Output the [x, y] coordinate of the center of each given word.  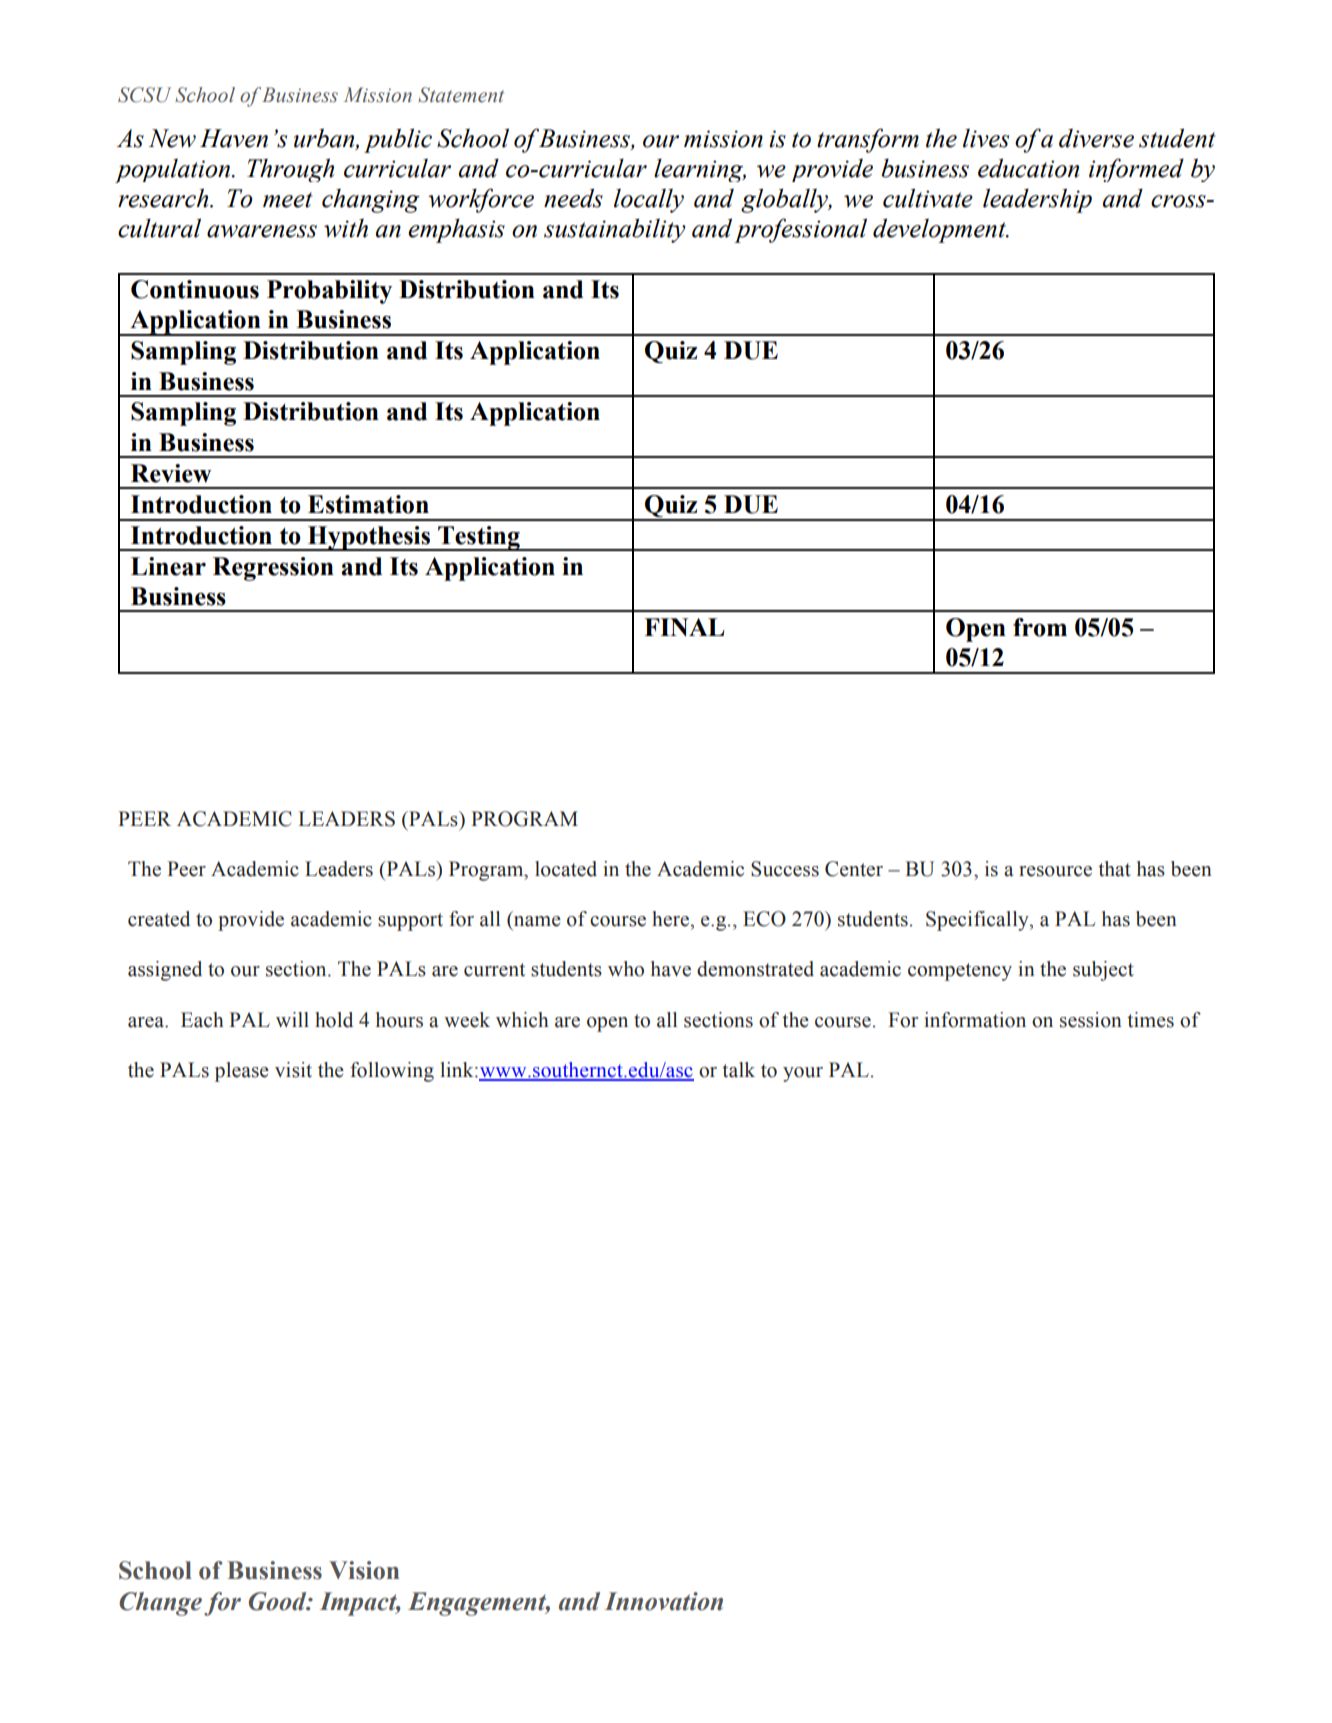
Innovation [664, 1601]
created [159, 919]
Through [290, 170]
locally [649, 200]
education [1028, 168]
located [566, 869]
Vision [364, 1570]
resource [1055, 871]
